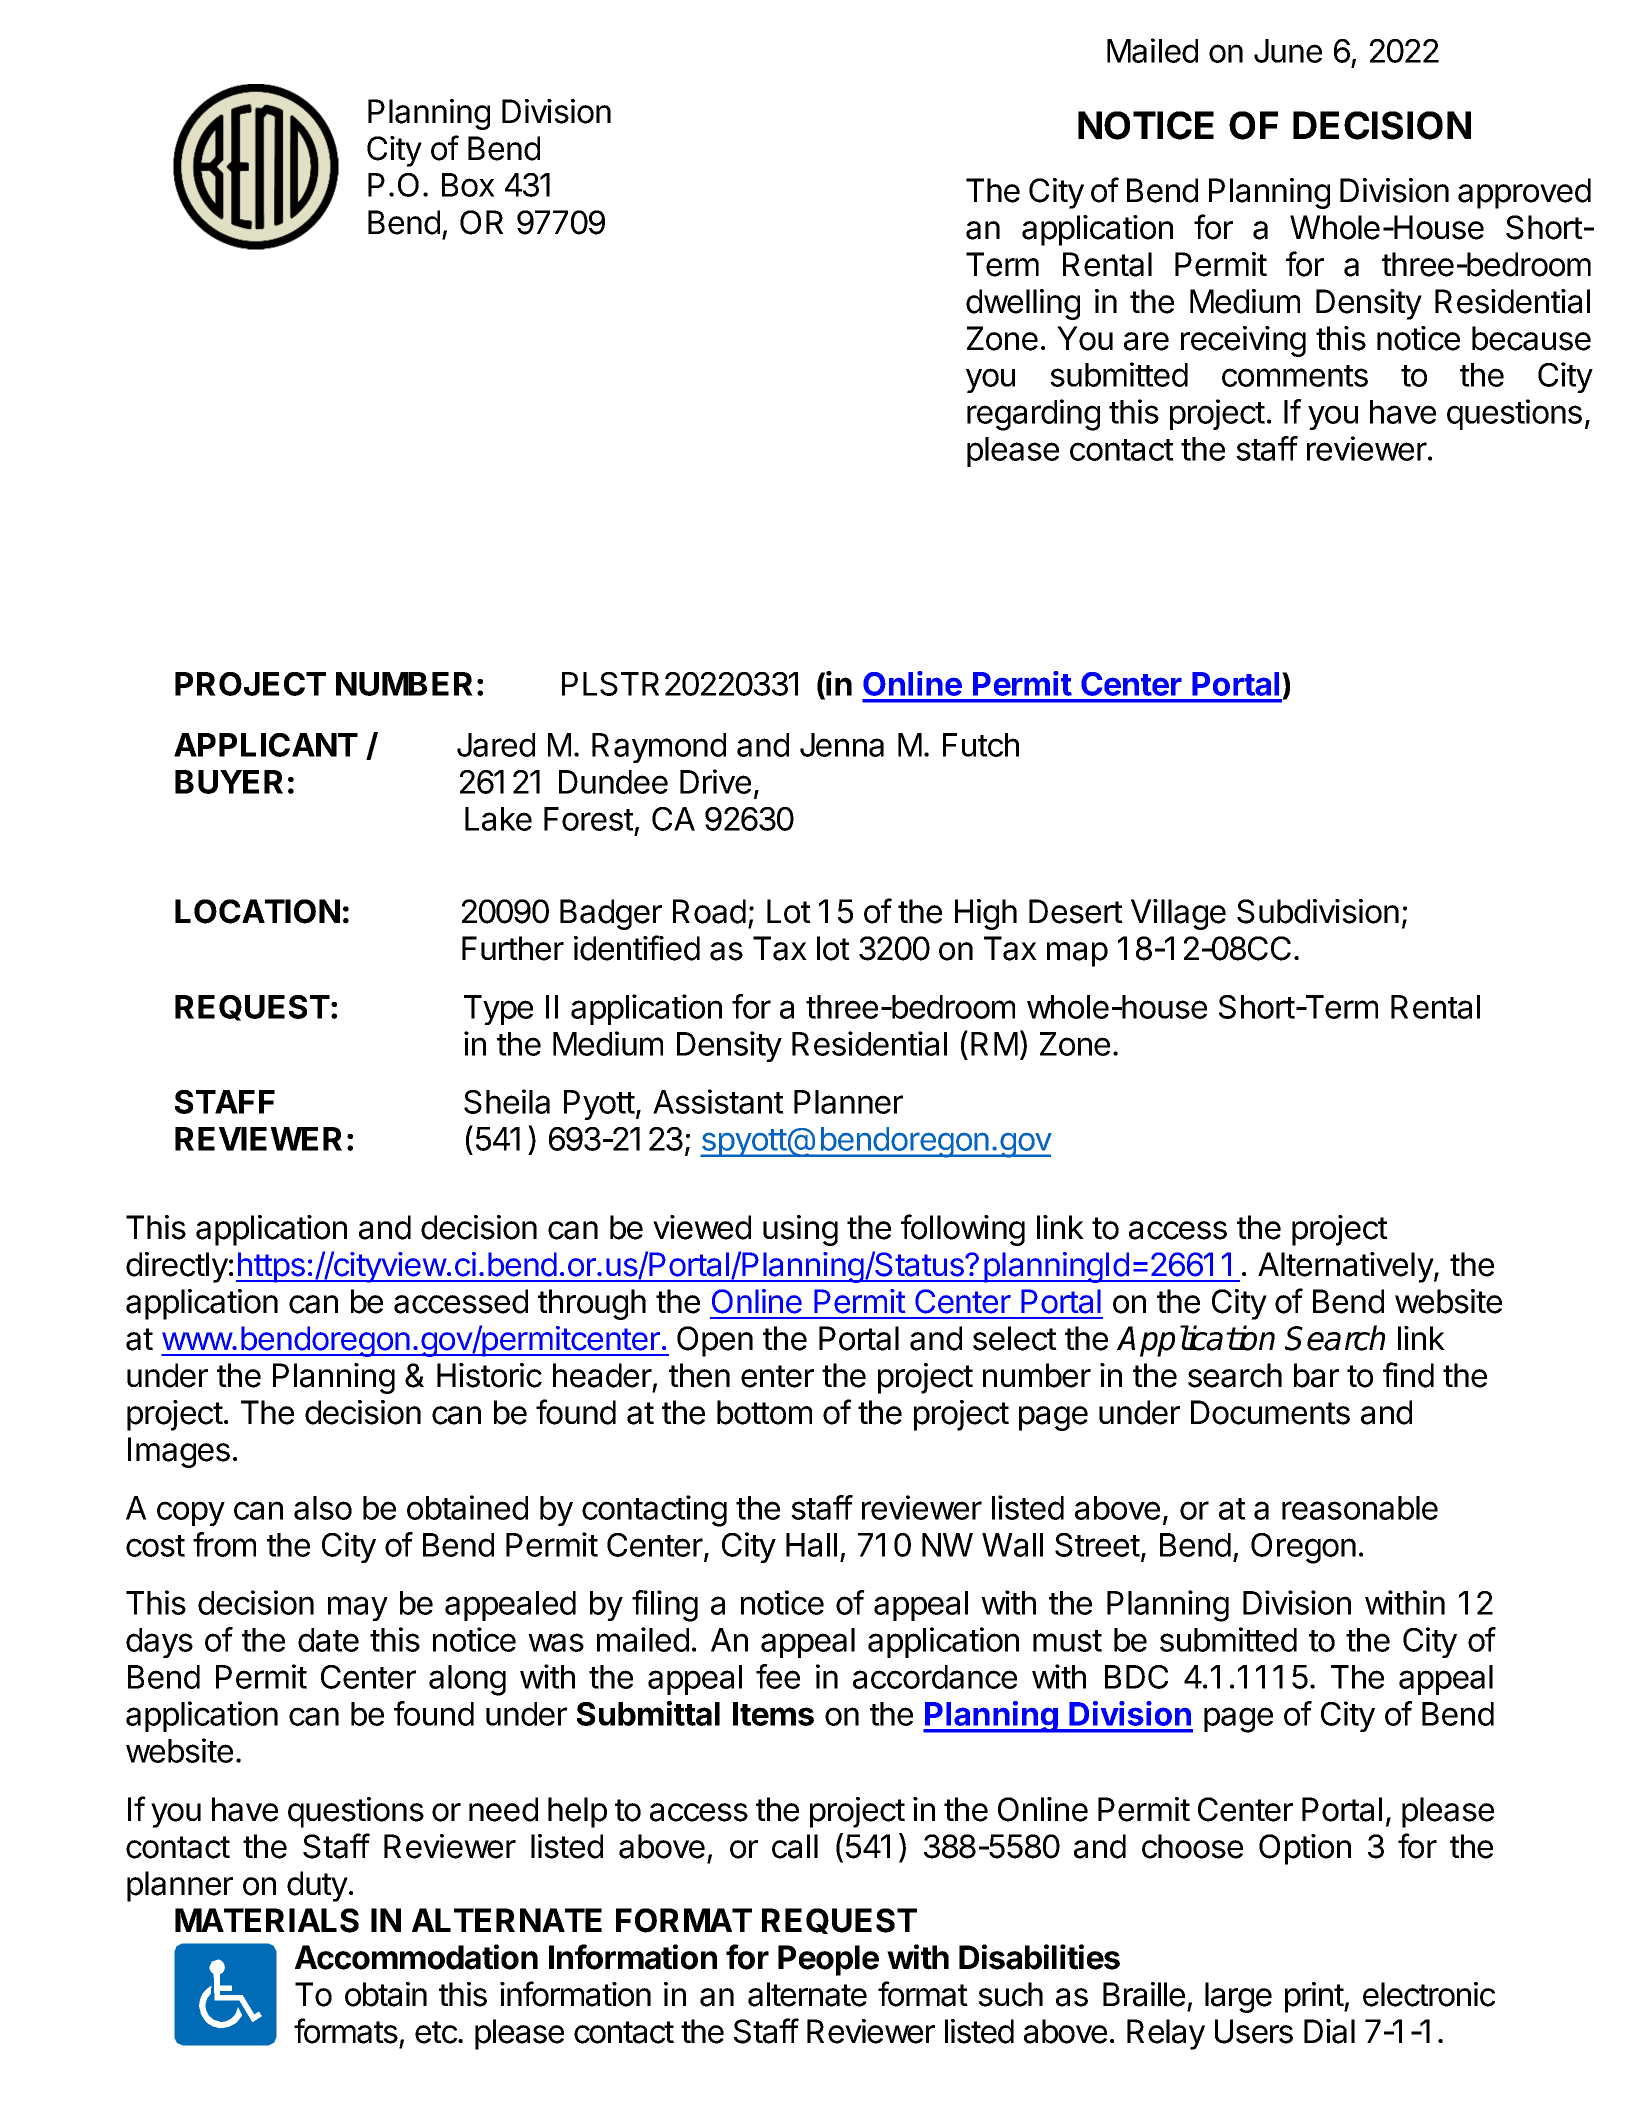 The width and height of the image is (1639, 2121). What do you see at coordinates (1023, 304) in the image?
I see `dwelling` at bounding box center [1023, 304].
